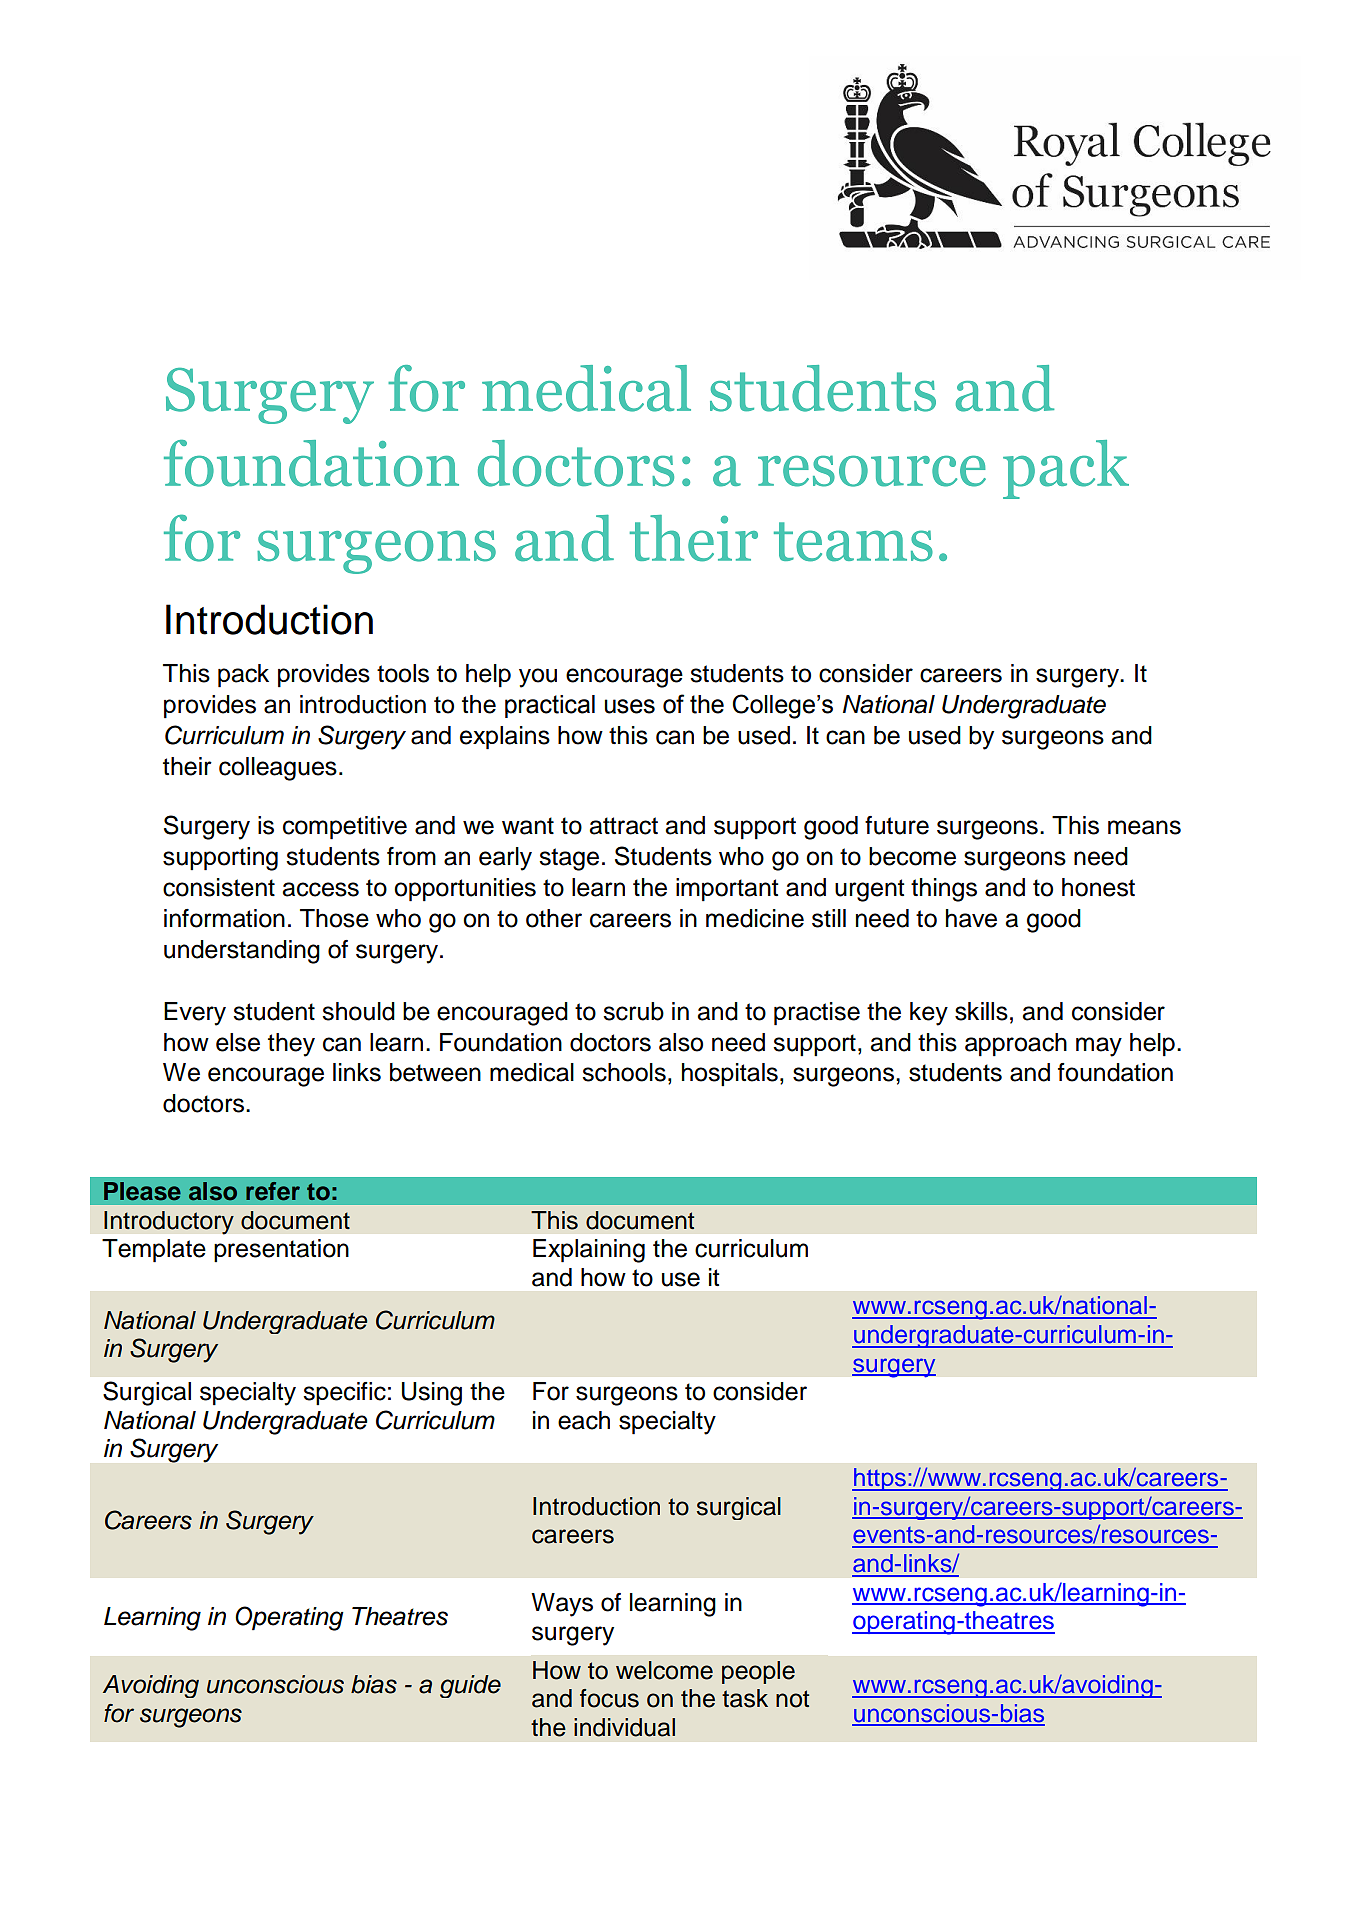 Image resolution: width=1347 pixels, height=1905 pixels. I want to click on schools, so click(624, 1072).
